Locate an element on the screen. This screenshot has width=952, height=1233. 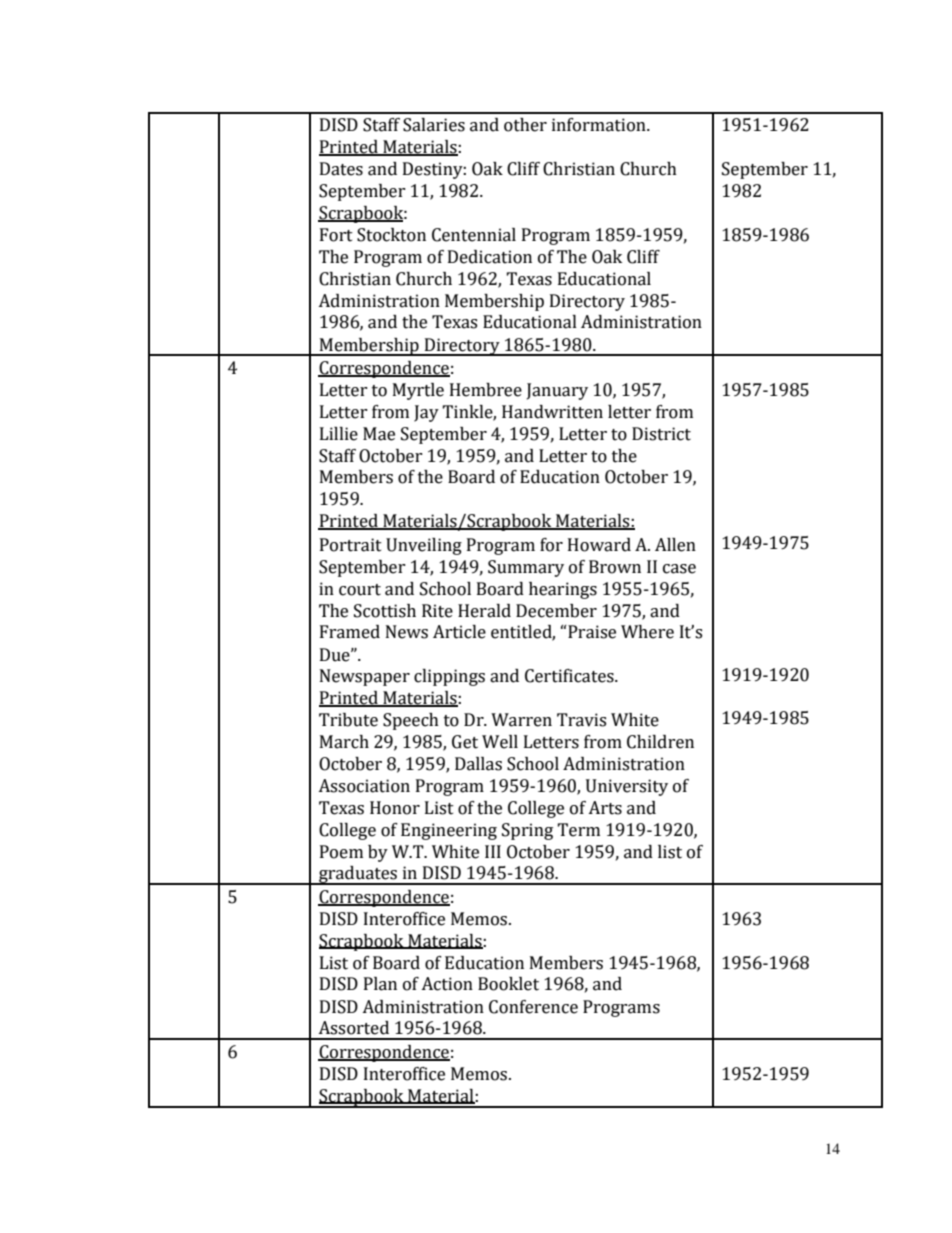
Conference is located at coordinates (533, 1007).
